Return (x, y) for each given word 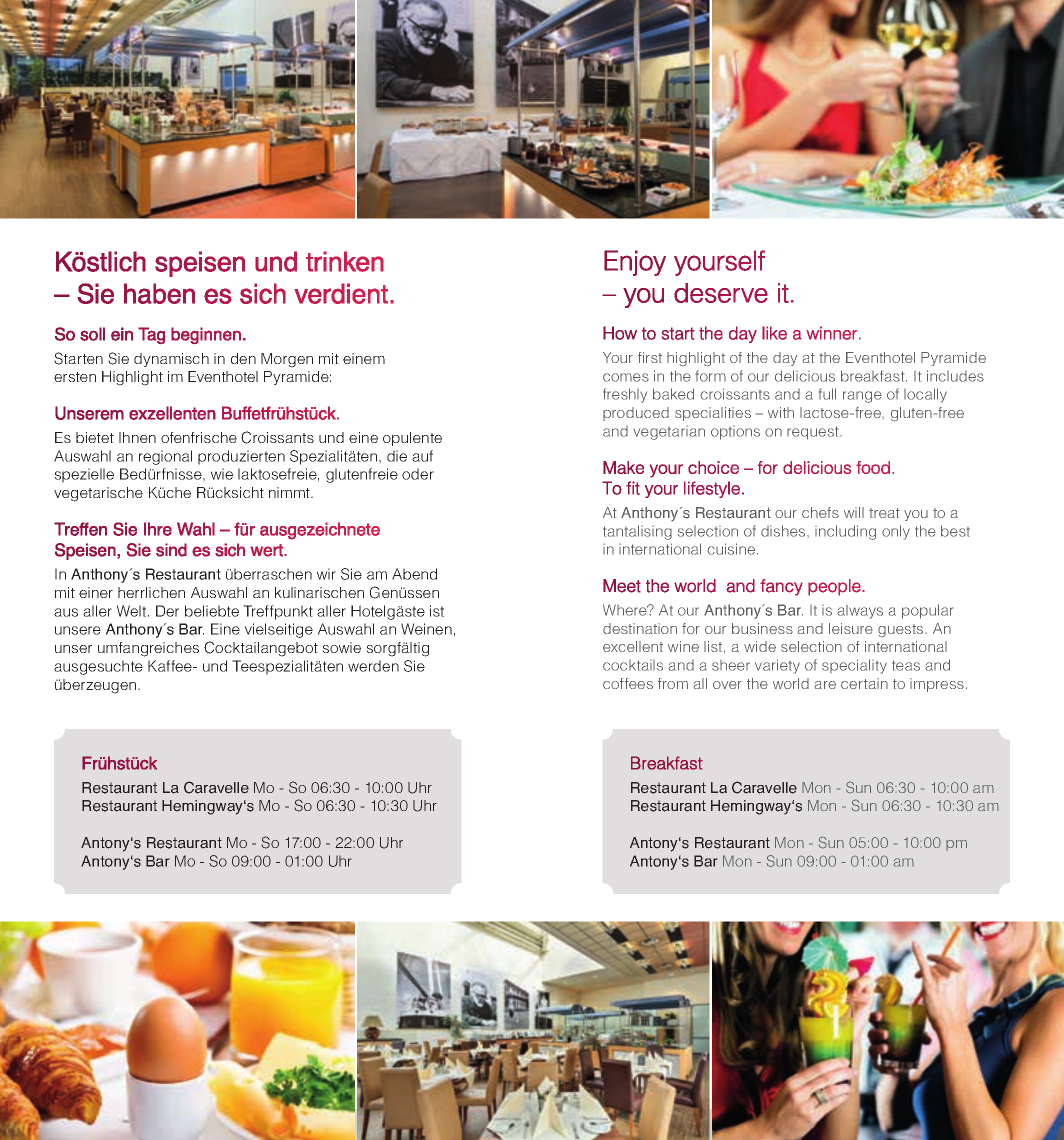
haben (159, 293)
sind (171, 550)
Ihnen (137, 437)
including (845, 532)
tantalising (637, 532)
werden (373, 666)
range (862, 397)
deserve (721, 293)
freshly (625, 395)
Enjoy (635, 263)
